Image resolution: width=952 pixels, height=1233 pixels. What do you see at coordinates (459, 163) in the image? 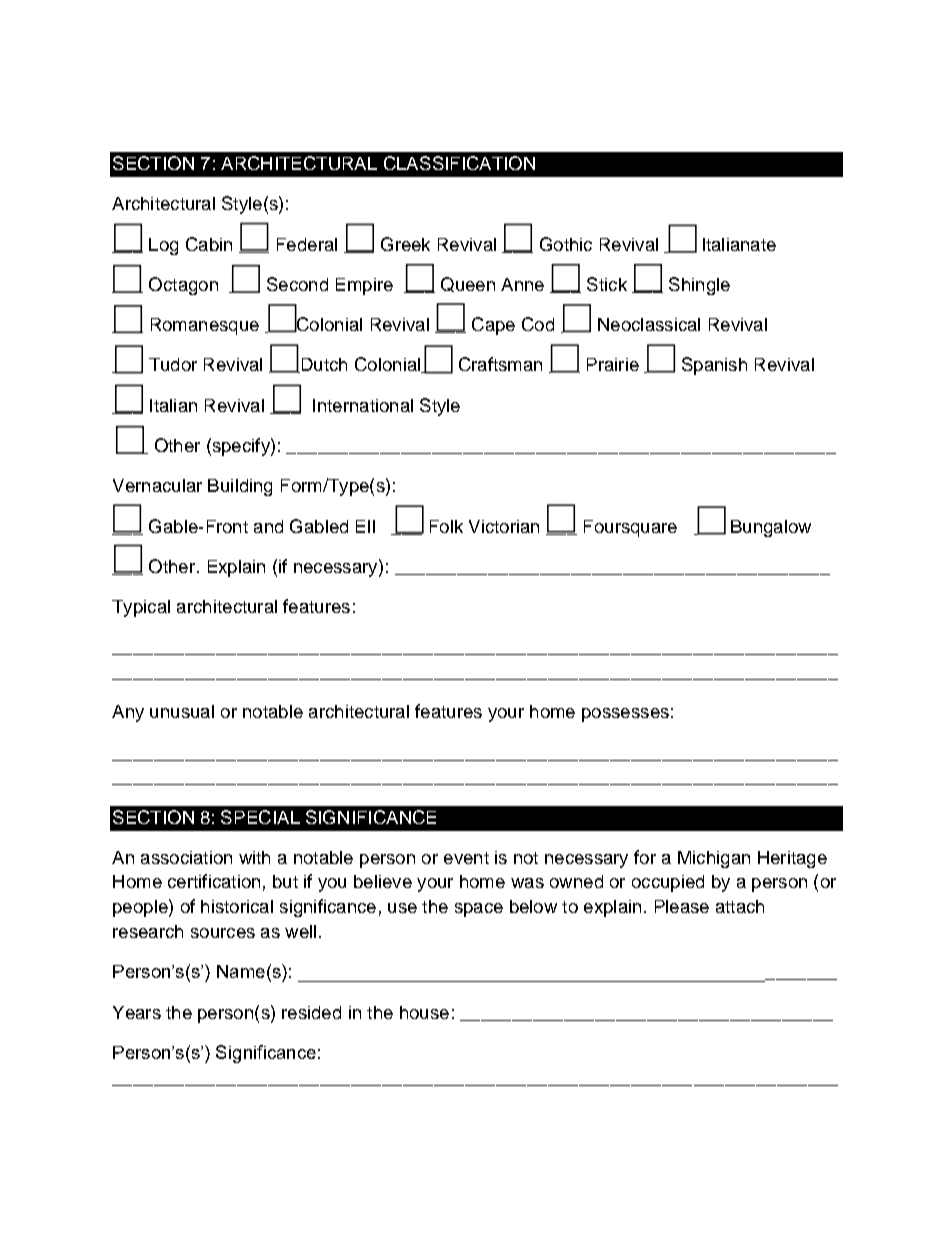
I see `CLASSIFICATION` at bounding box center [459, 163].
